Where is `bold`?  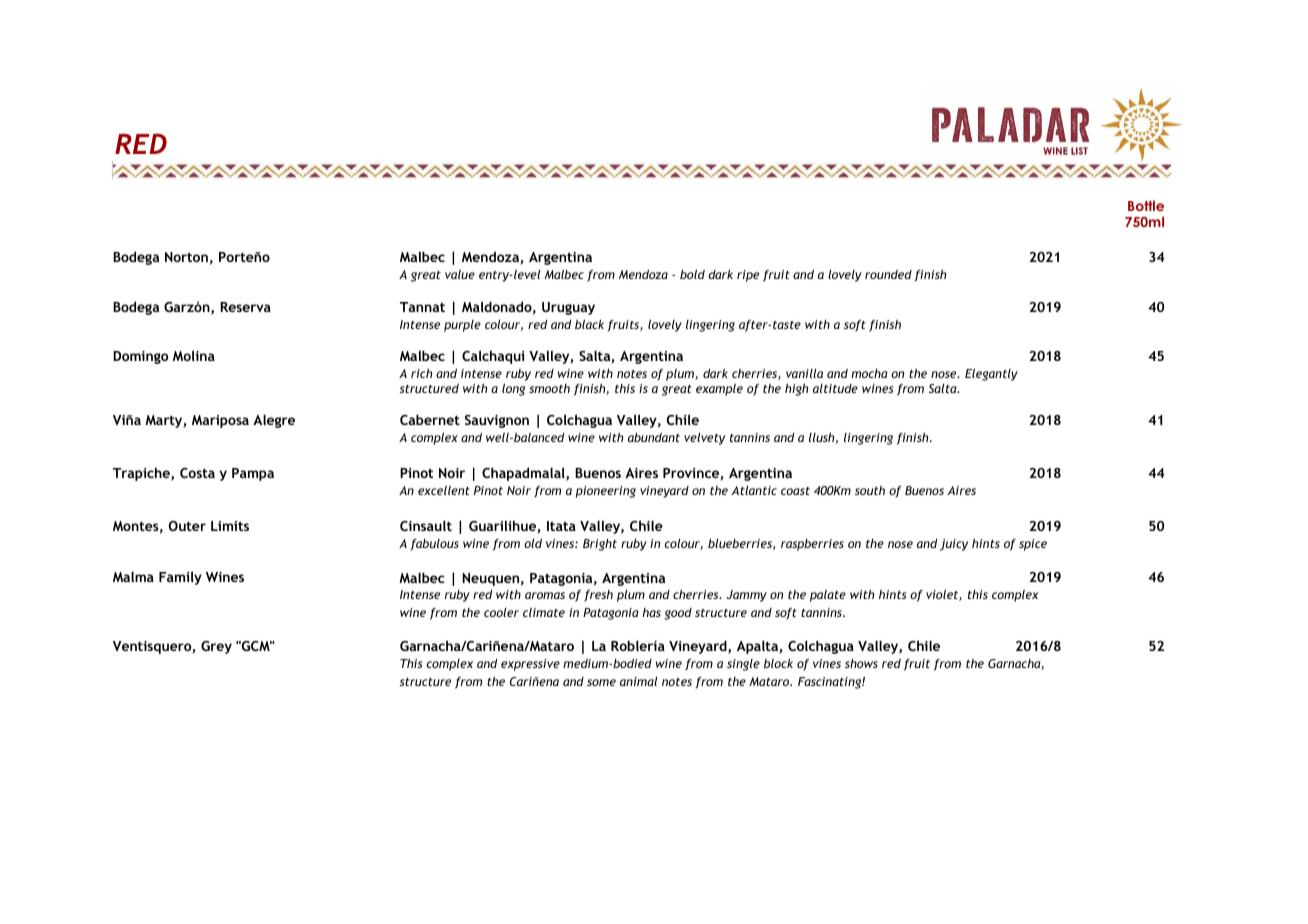 bold is located at coordinates (692, 274).
